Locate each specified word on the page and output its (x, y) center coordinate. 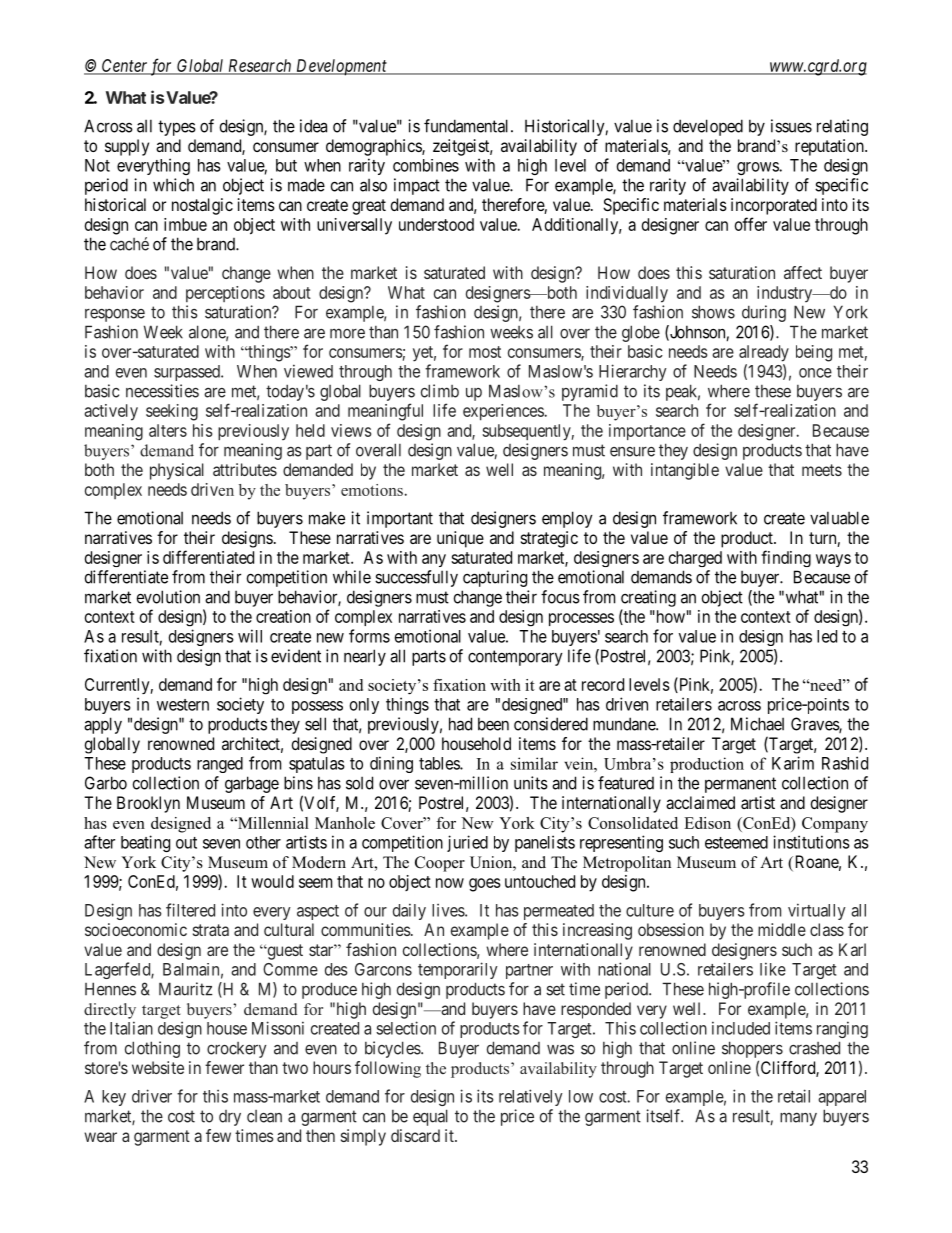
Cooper (440, 864)
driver (152, 1096)
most (485, 352)
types (177, 128)
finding (786, 558)
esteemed (736, 842)
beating (145, 843)
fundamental (468, 126)
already (764, 353)
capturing (495, 578)
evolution (168, 597)
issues (791, 126)
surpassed (188, 373)
